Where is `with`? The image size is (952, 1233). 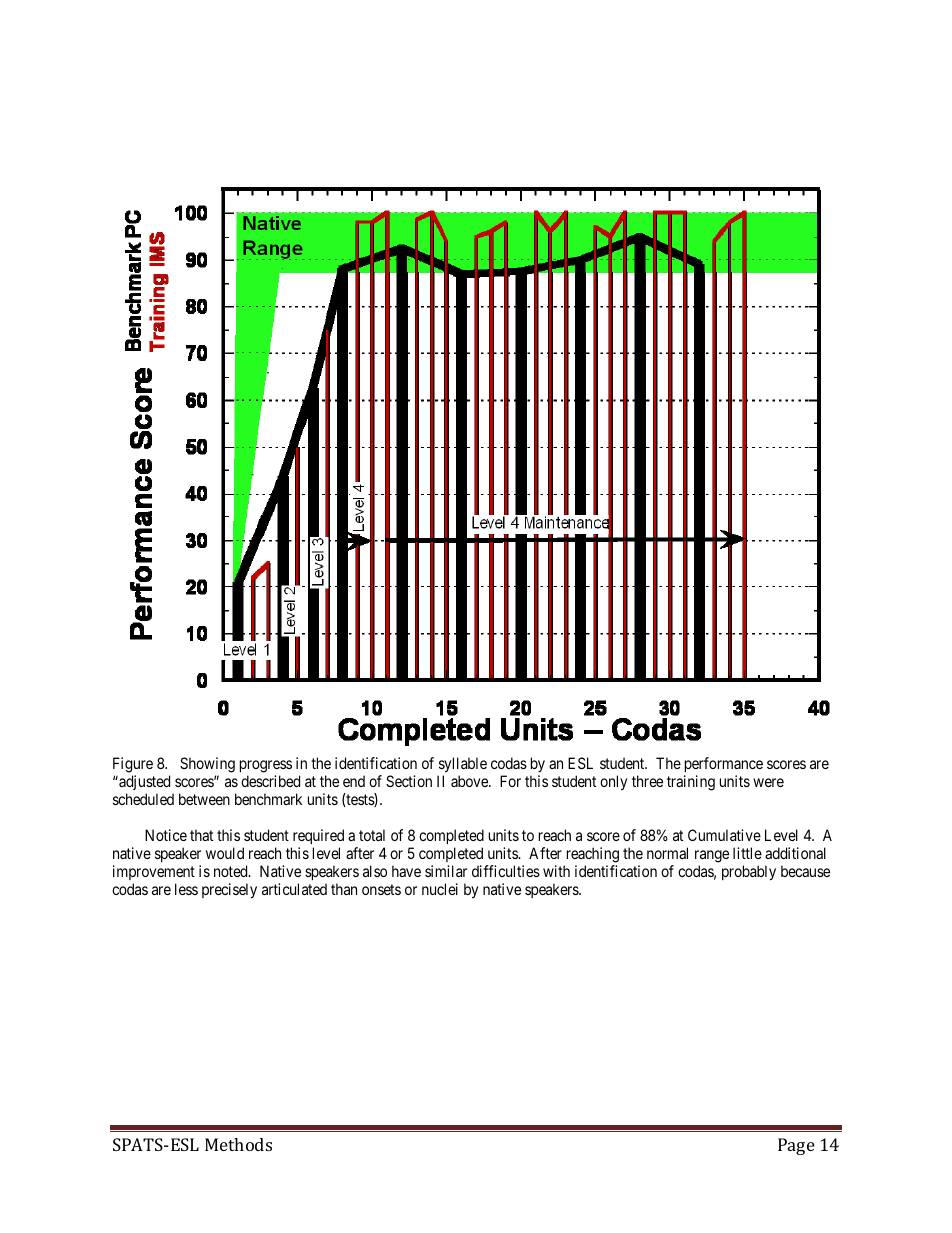 with is located at coordinates (556, 871).
